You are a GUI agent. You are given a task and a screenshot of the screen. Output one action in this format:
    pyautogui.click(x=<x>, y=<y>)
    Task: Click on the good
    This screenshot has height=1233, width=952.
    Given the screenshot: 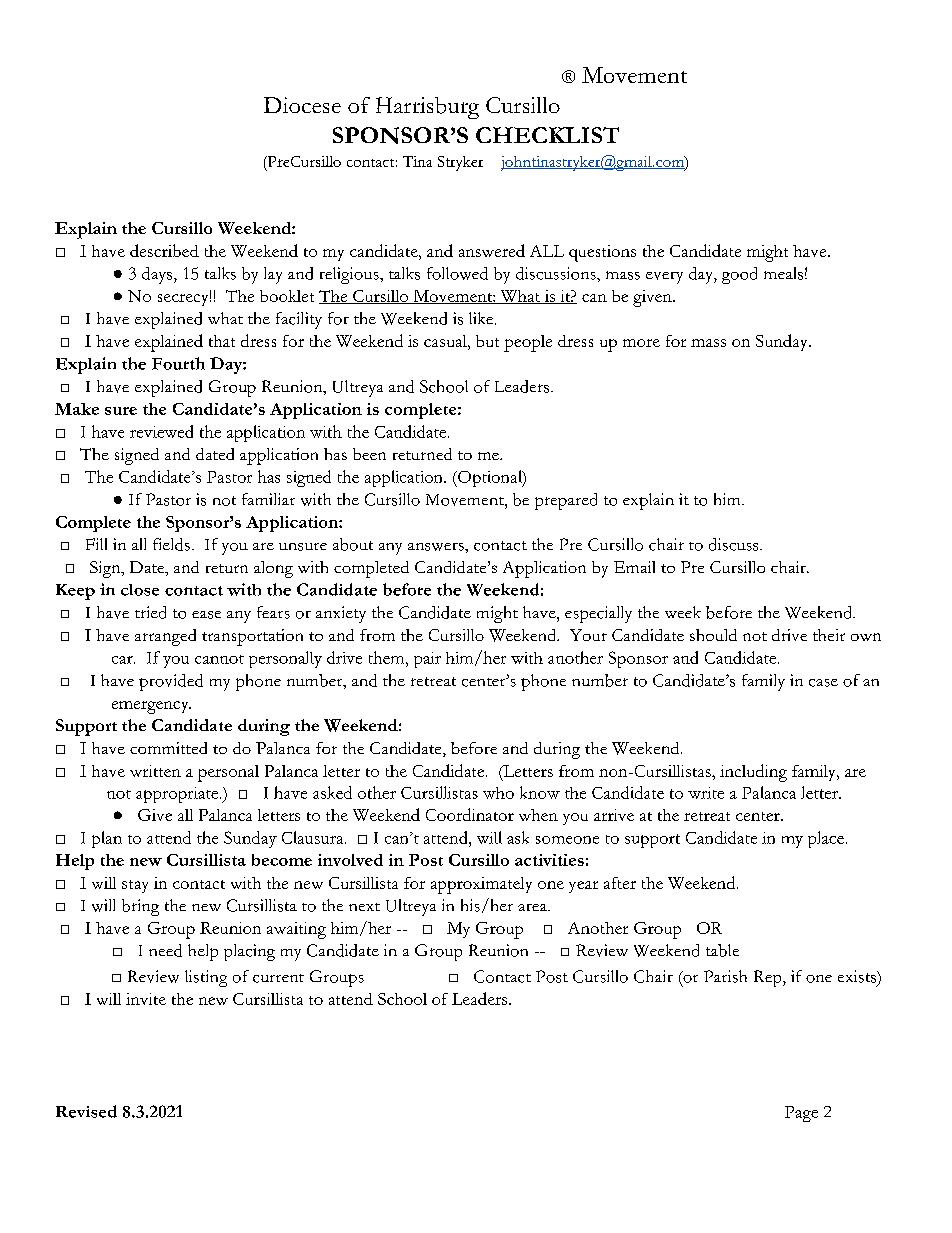 What is the action you would take?
    pyautogui.click(x=739, y=275)
